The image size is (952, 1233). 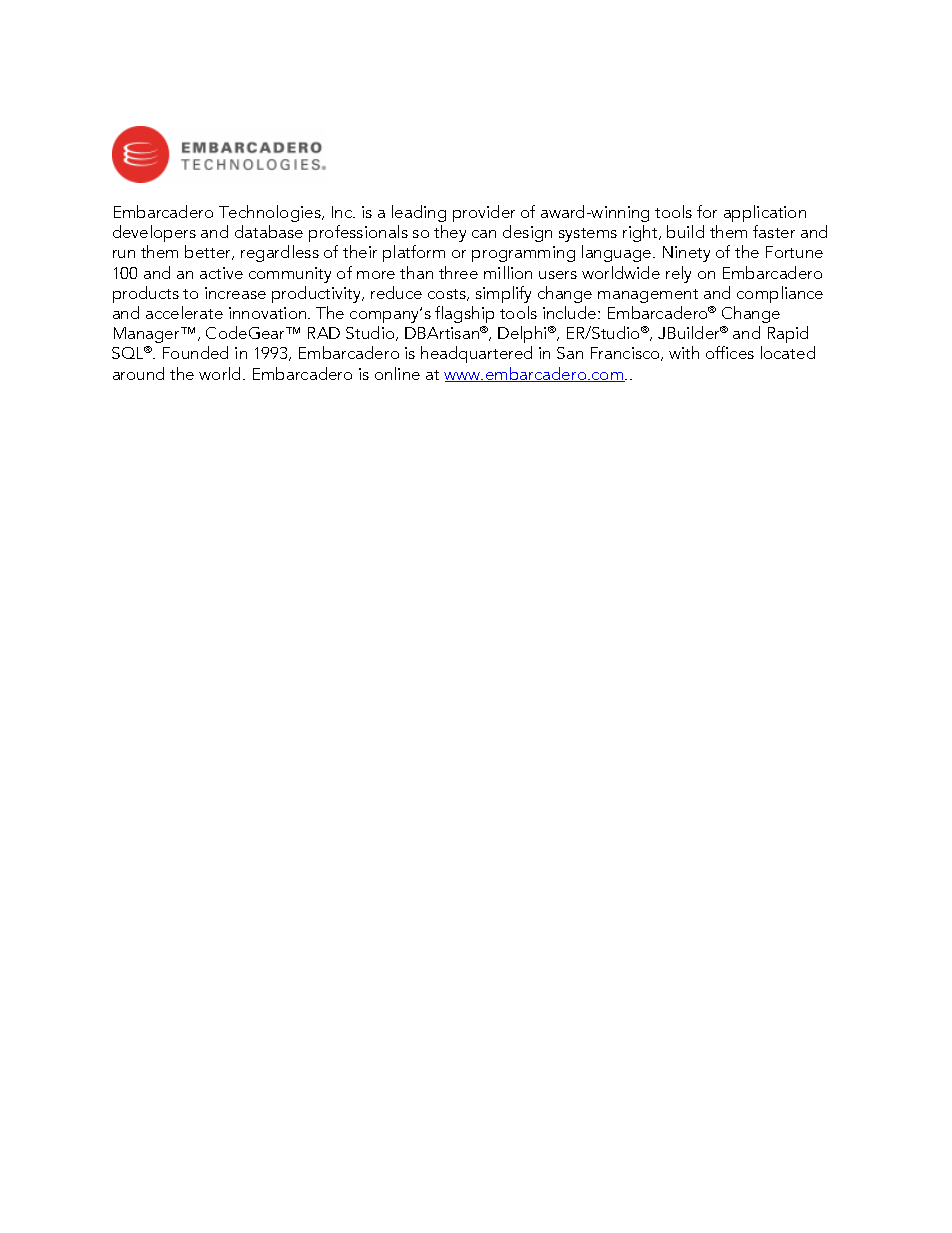 I want to click on compliance, so click(x=780, y=294).
